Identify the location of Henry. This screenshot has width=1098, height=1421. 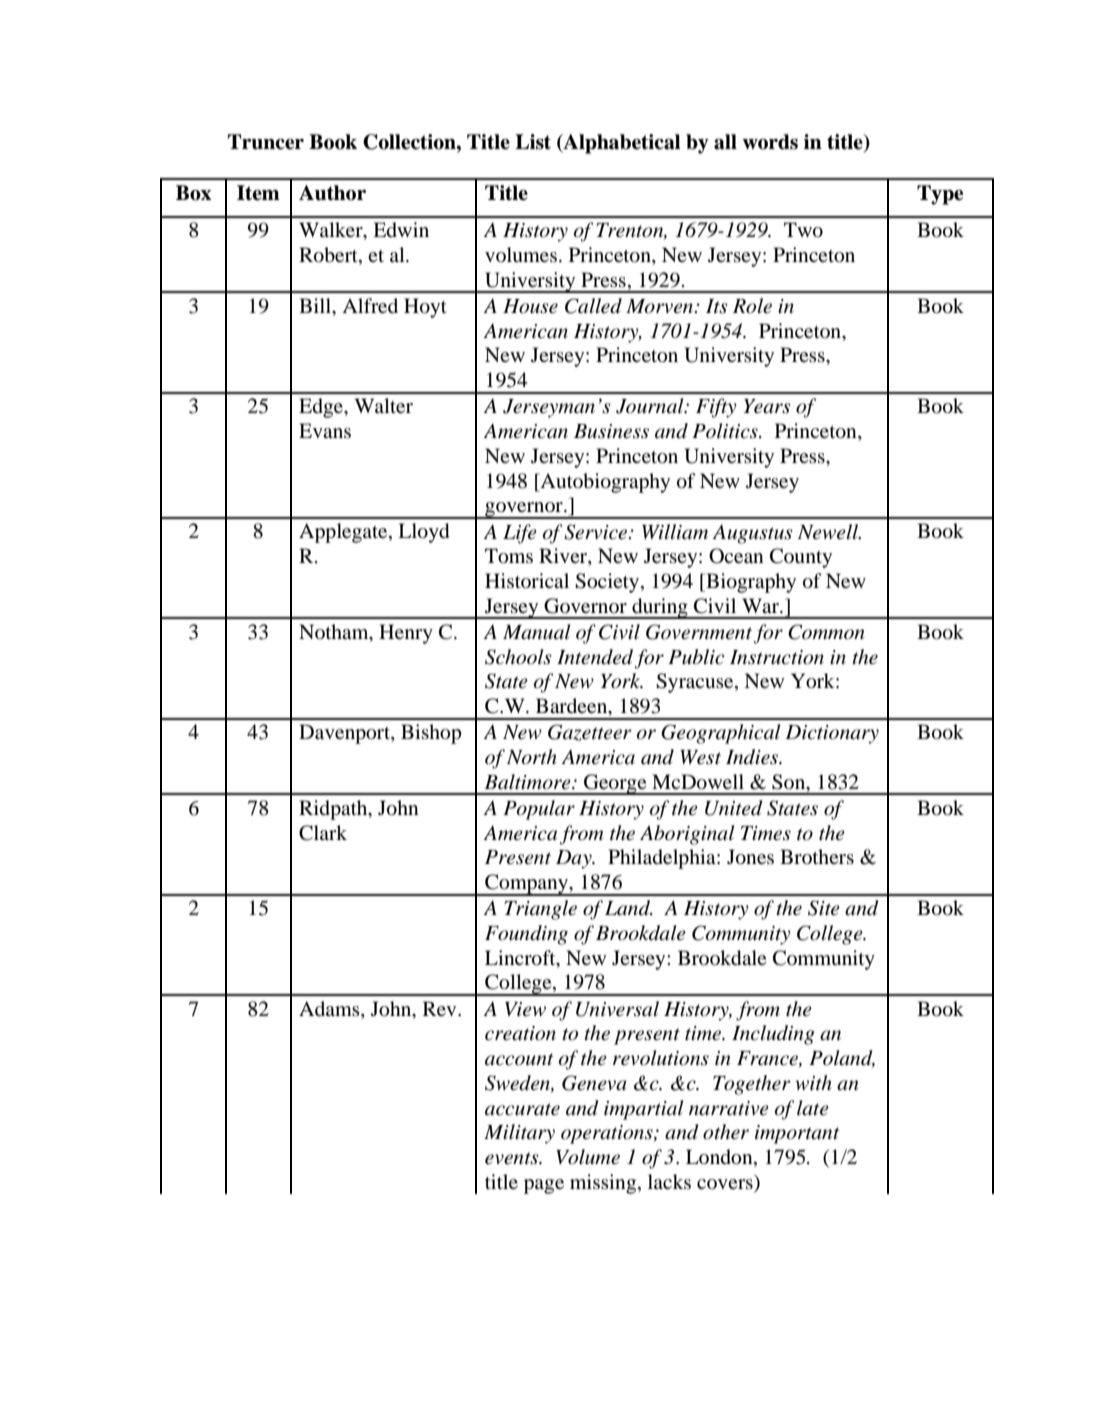
(406, 634).
